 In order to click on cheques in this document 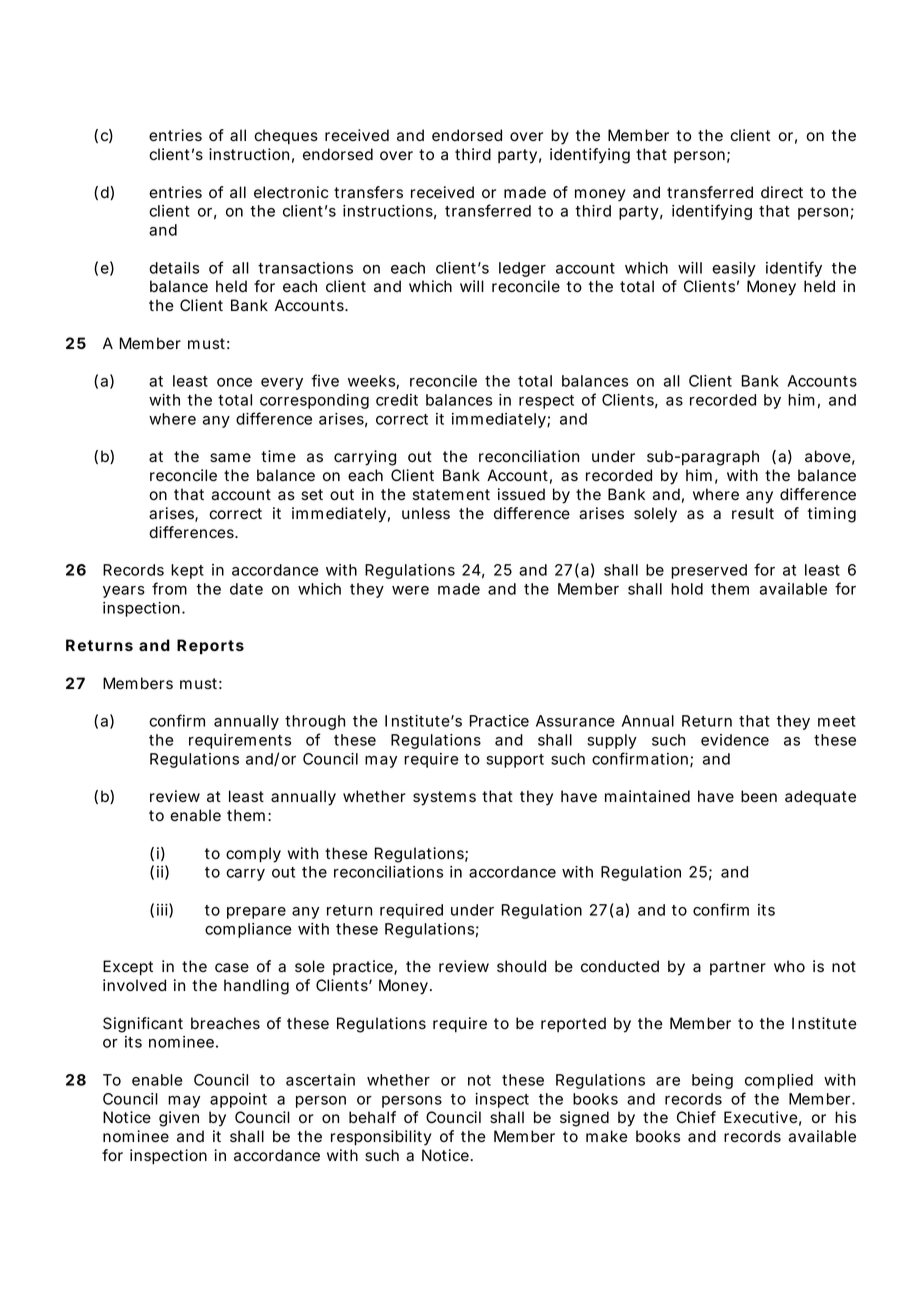, I will do `click(286, 137)`.
